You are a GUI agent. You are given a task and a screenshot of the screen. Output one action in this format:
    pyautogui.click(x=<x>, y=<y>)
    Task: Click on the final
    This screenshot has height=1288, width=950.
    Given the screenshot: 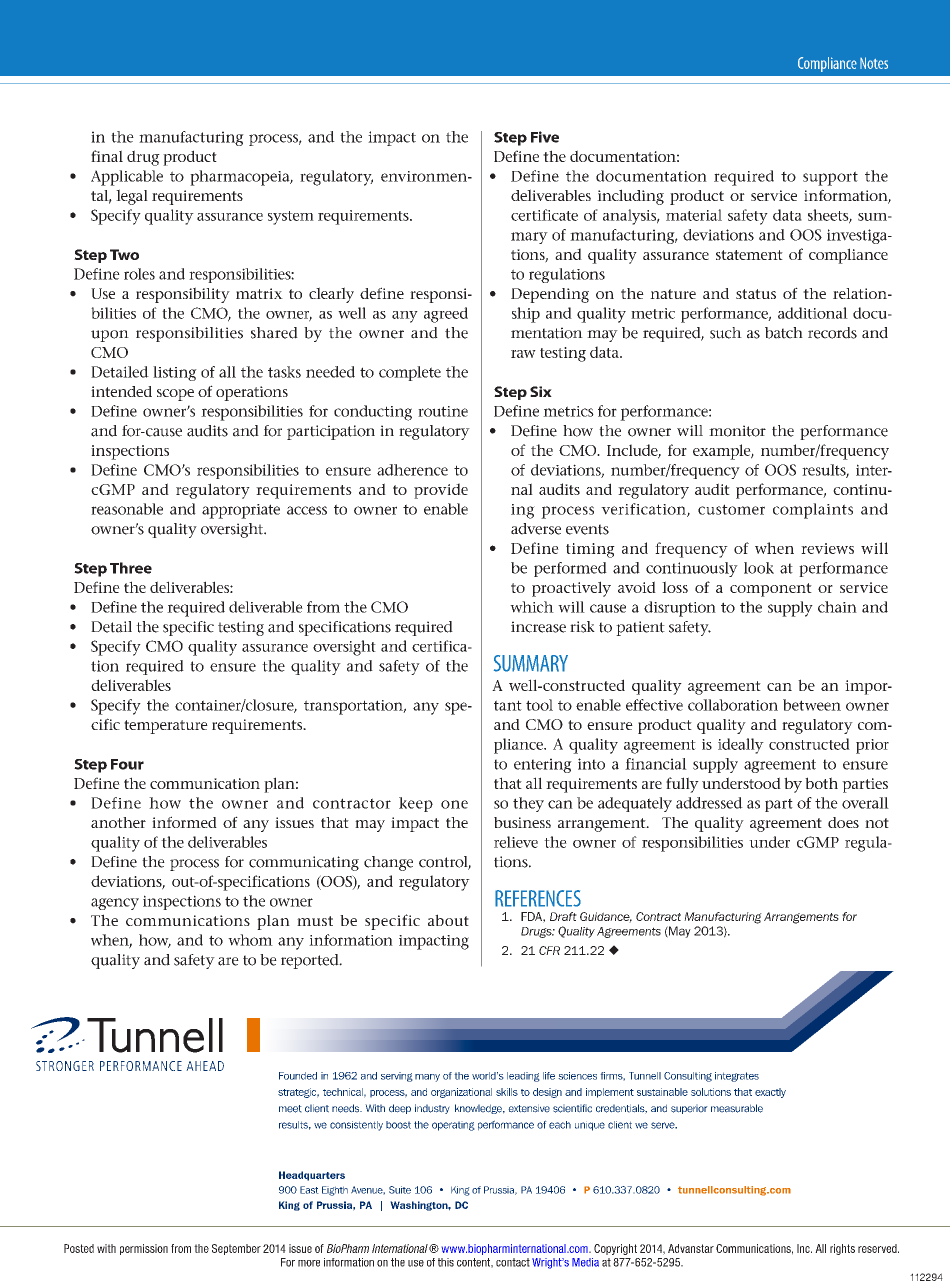 What is the action you would take?
    pyautogui.click(x=107, y=156)
